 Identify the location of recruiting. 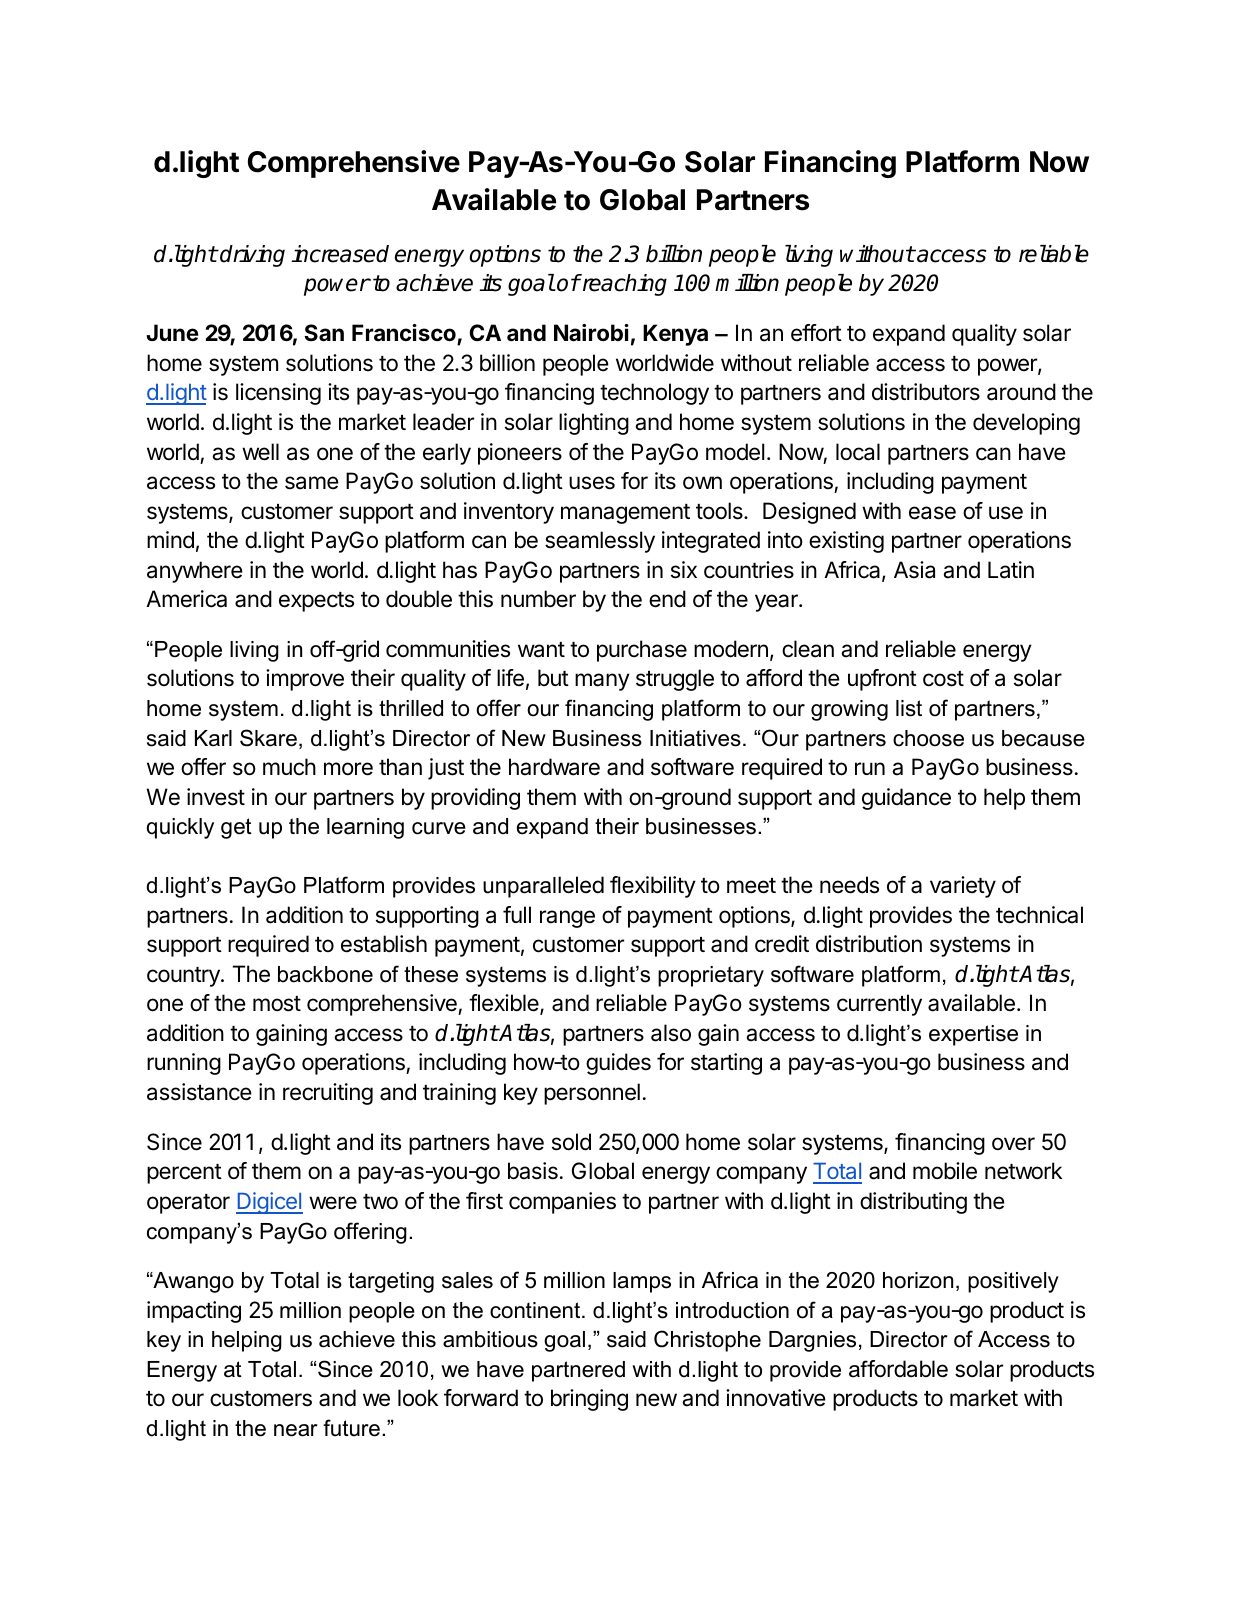
(328, 1094).
